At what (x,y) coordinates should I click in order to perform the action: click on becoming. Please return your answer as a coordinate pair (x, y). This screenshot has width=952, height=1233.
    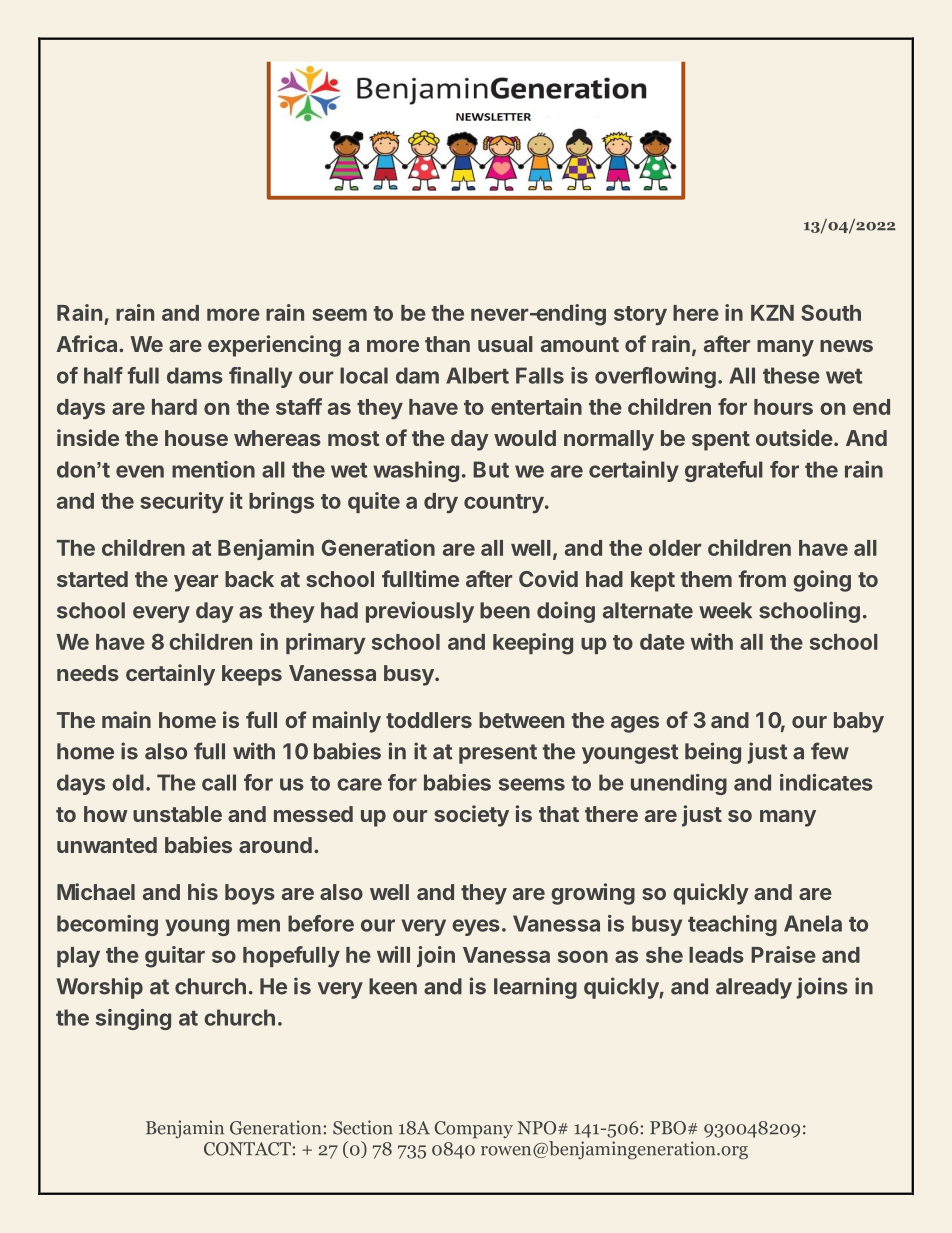
    Looking at the image, I should click on (107, 925).
